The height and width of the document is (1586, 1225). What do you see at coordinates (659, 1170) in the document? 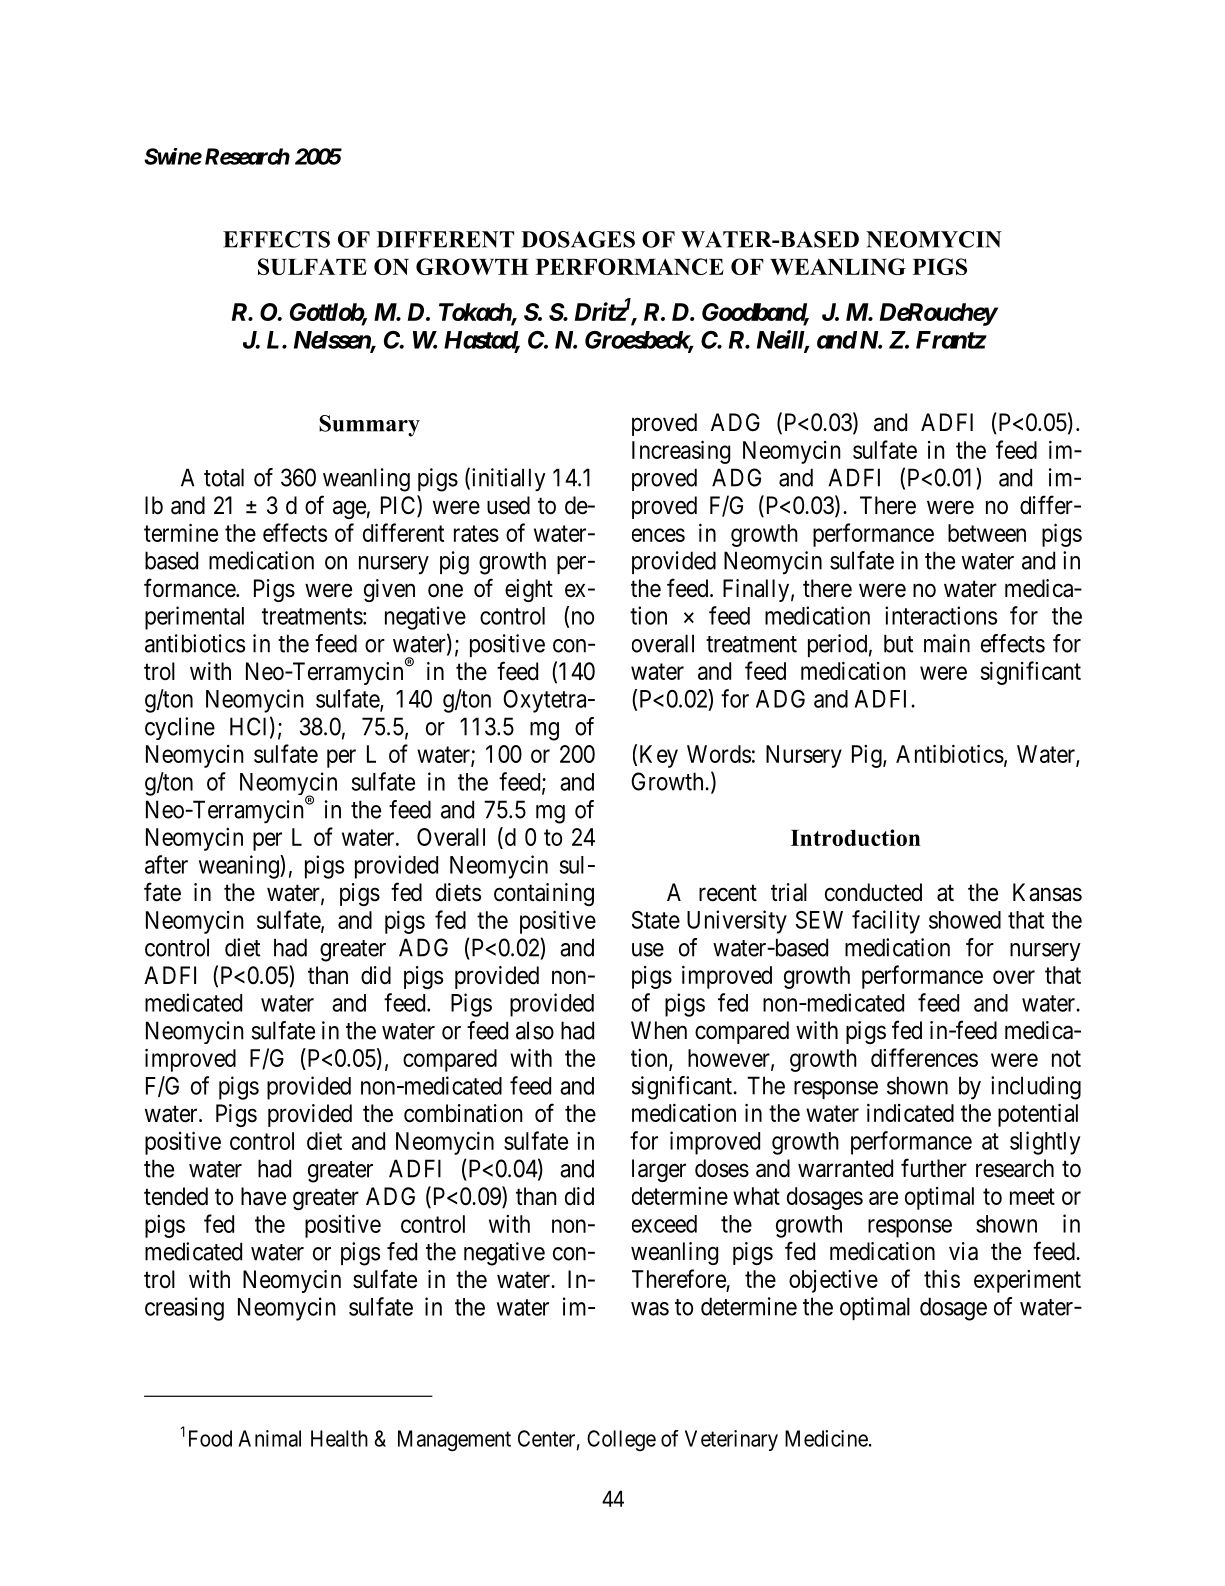
I see `larger` at bounding box center [659, 1170].
